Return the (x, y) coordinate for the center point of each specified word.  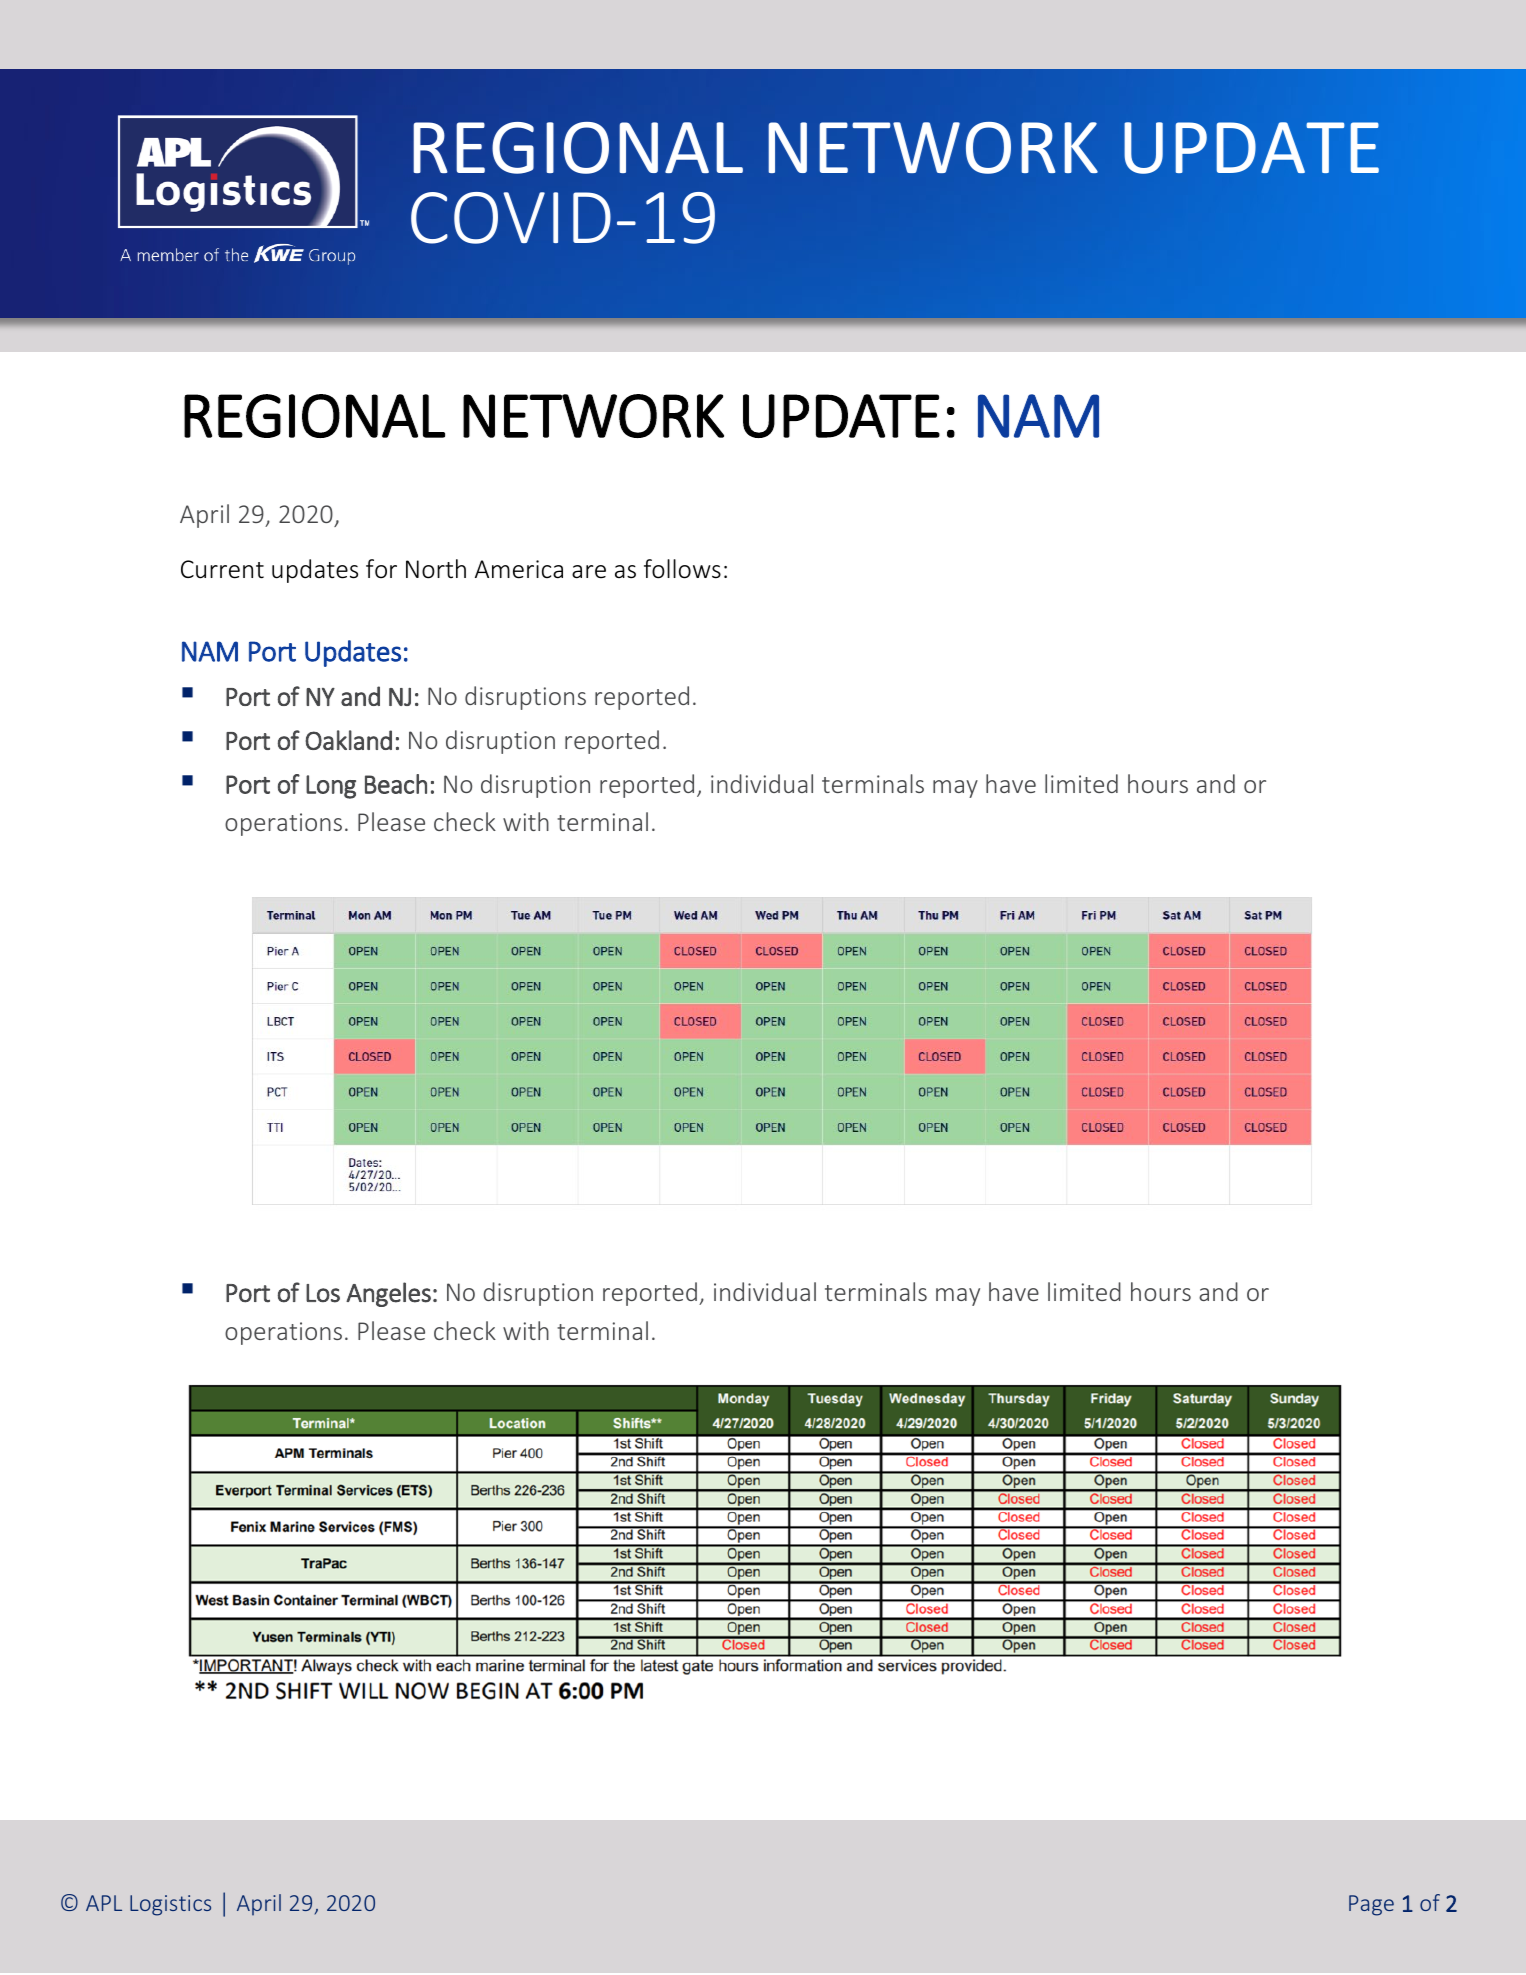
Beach (396, 784)
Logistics (170, 1905)
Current (222, 569)
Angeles (388, 1294)
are (589, 572)
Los (323, 1293)
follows (682, 569)
